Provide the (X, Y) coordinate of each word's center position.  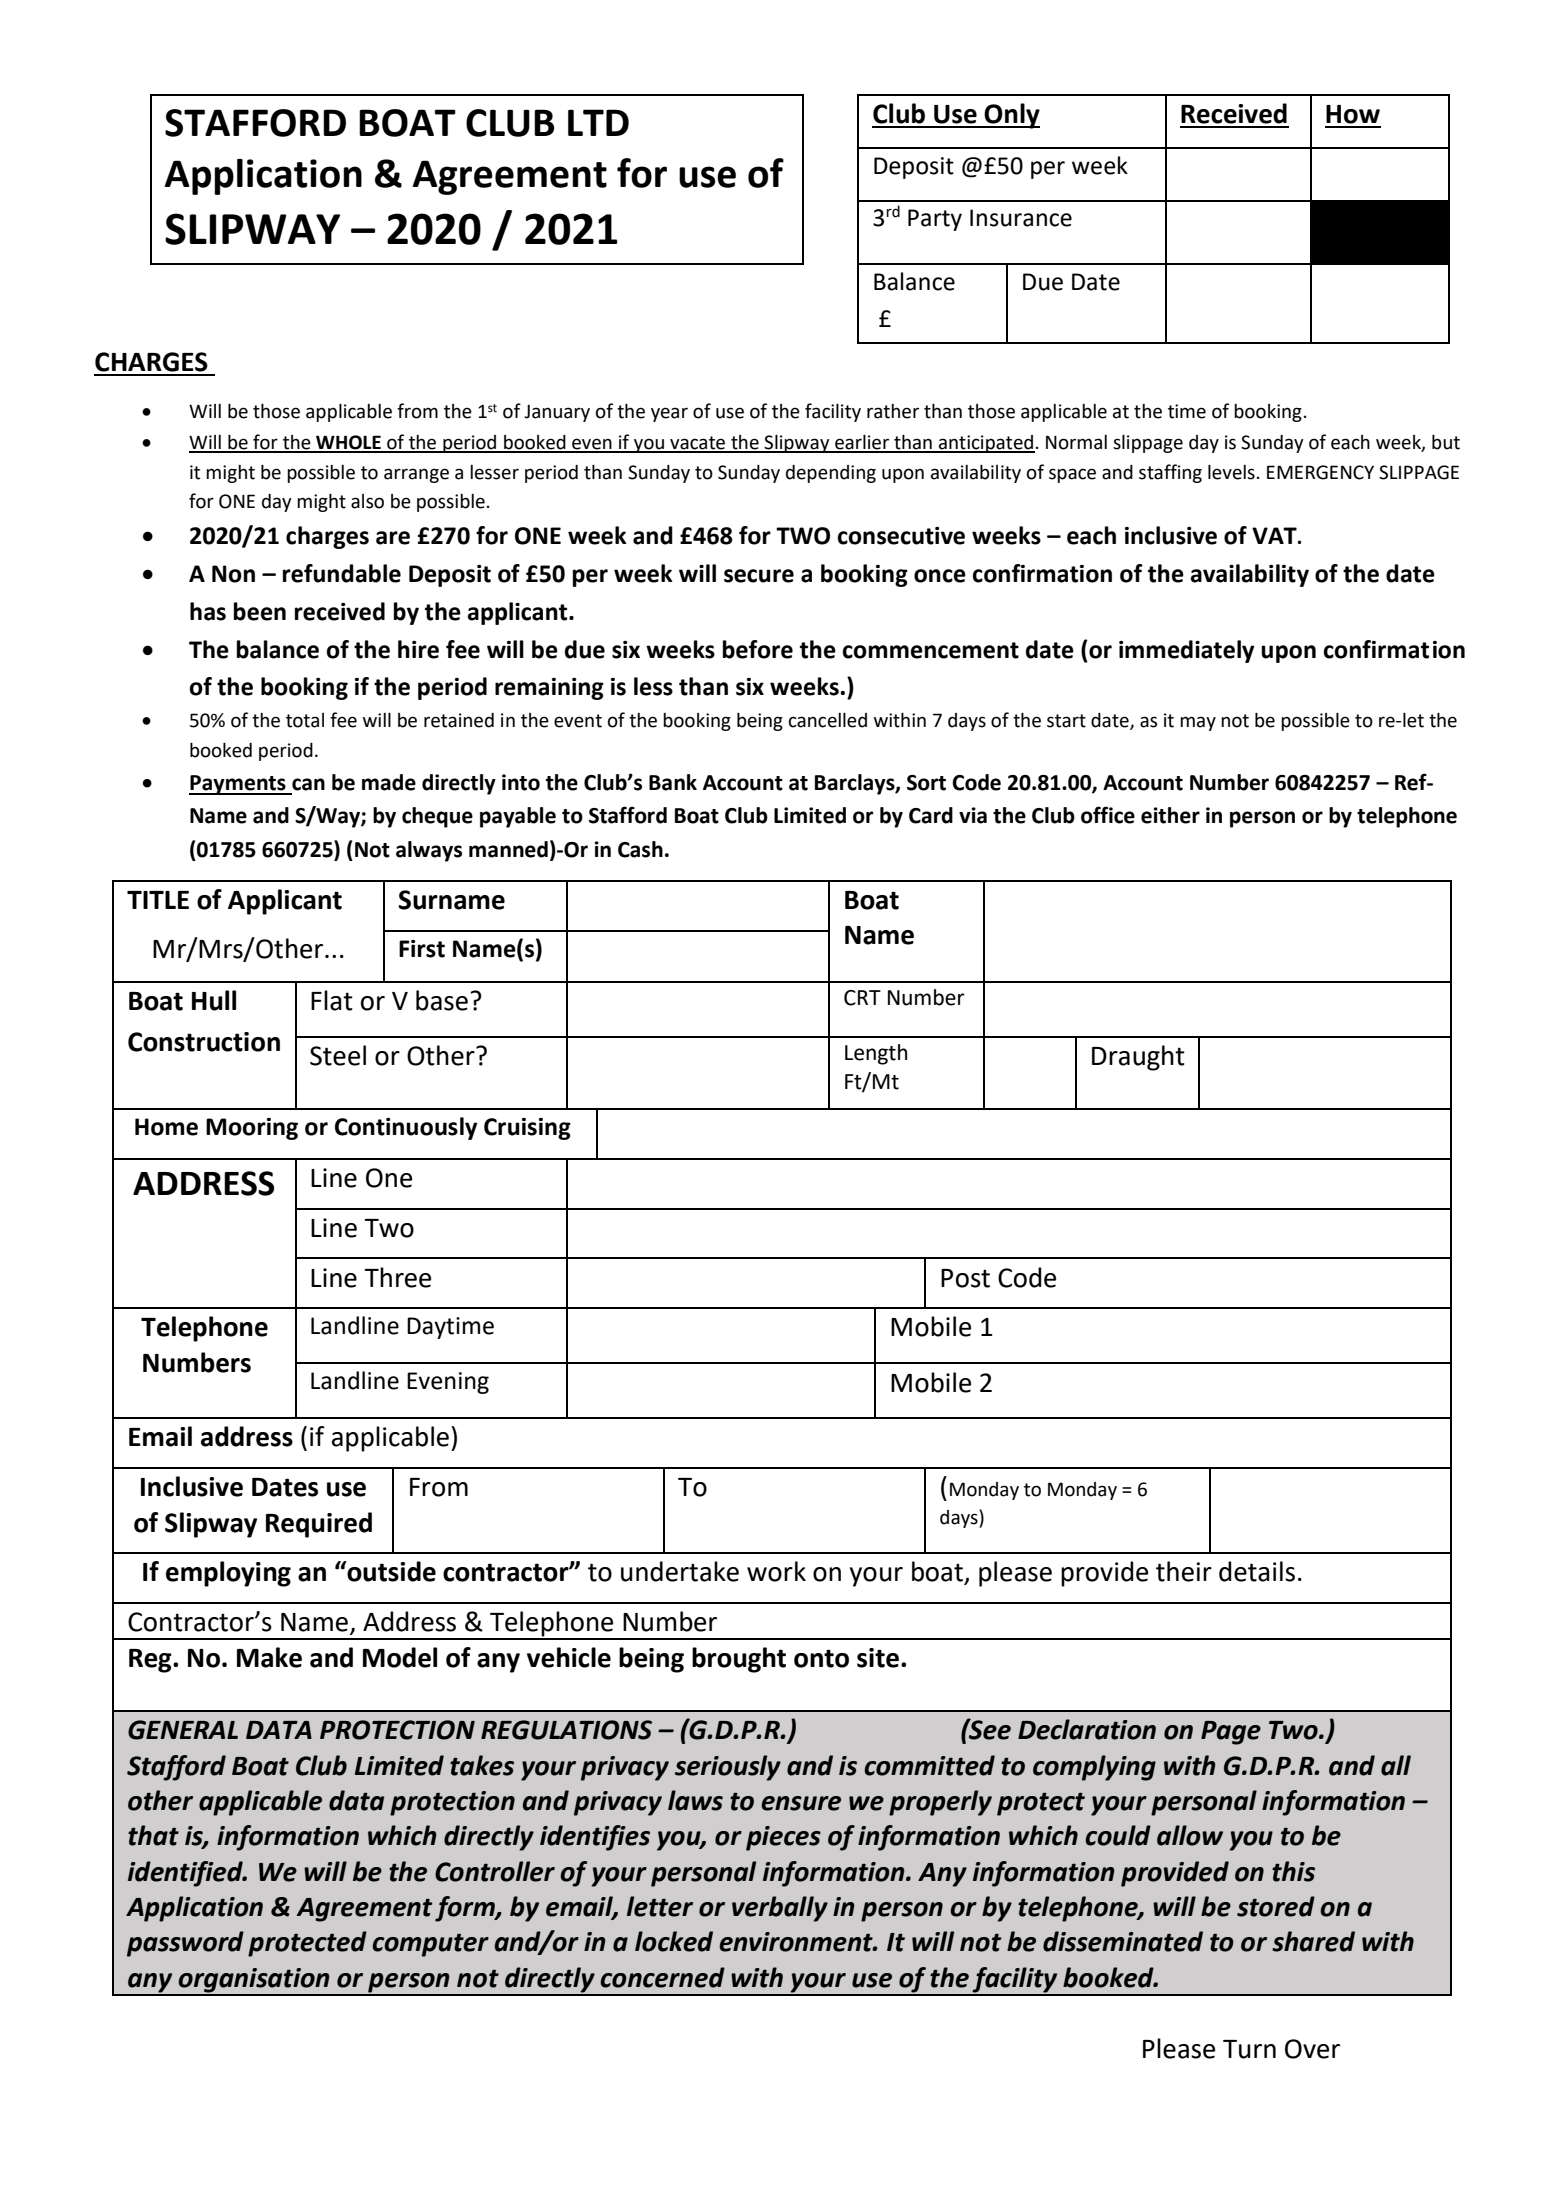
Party (935, 220)
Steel (338, 1055)
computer (430, 1945)
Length (876, 1054)
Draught (1138, 1058)
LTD (598, 122)
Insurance (1021, 218)
